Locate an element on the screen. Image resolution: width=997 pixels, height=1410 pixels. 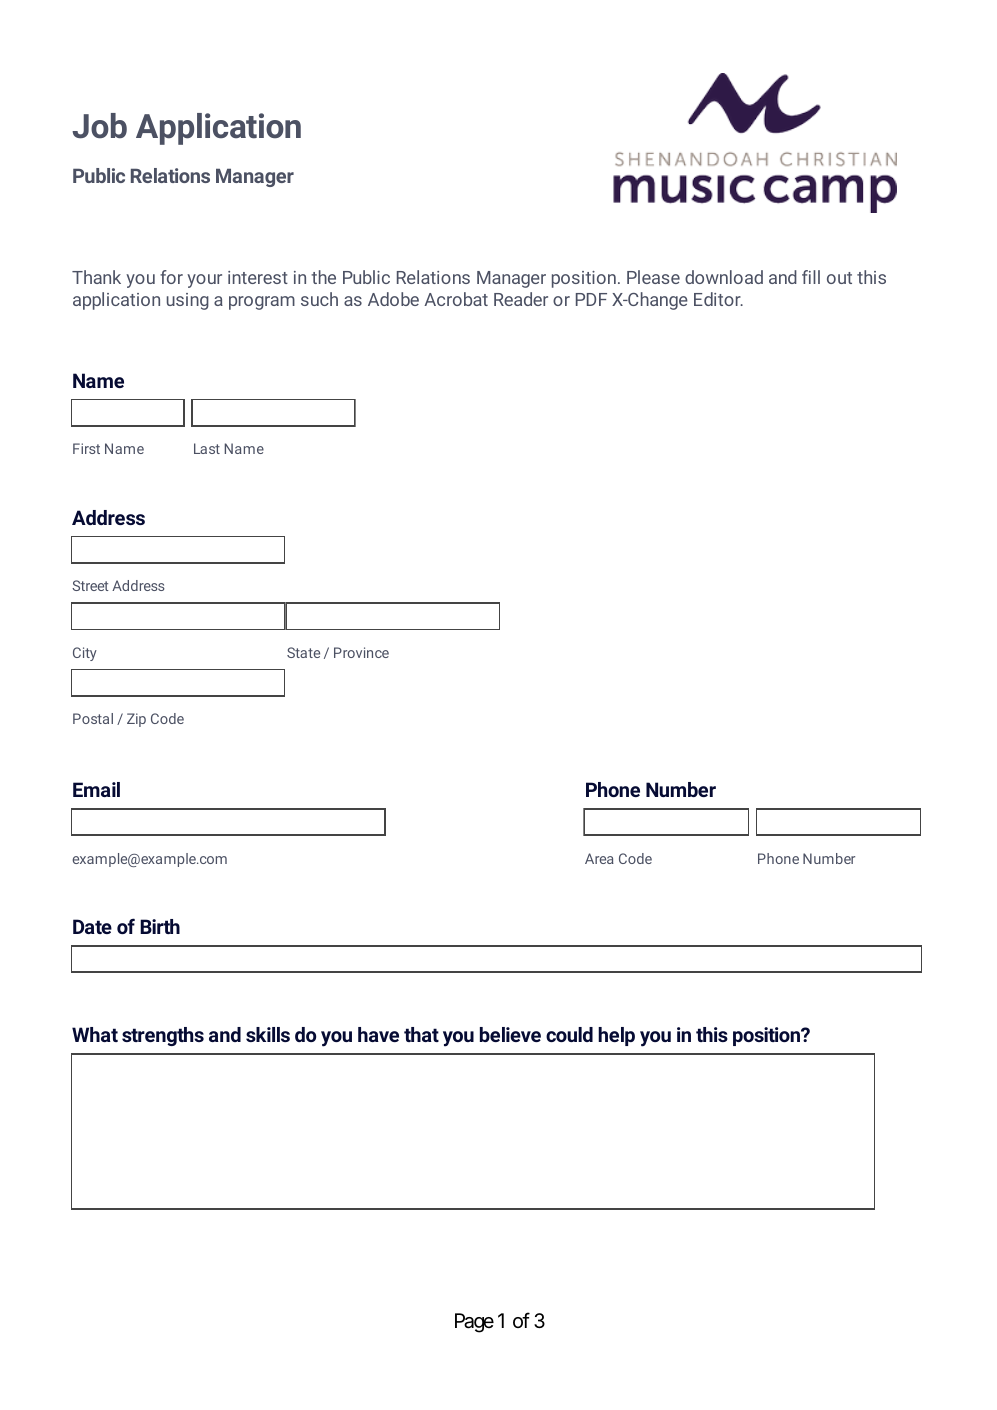
download is located at coordinates (724, 277).
